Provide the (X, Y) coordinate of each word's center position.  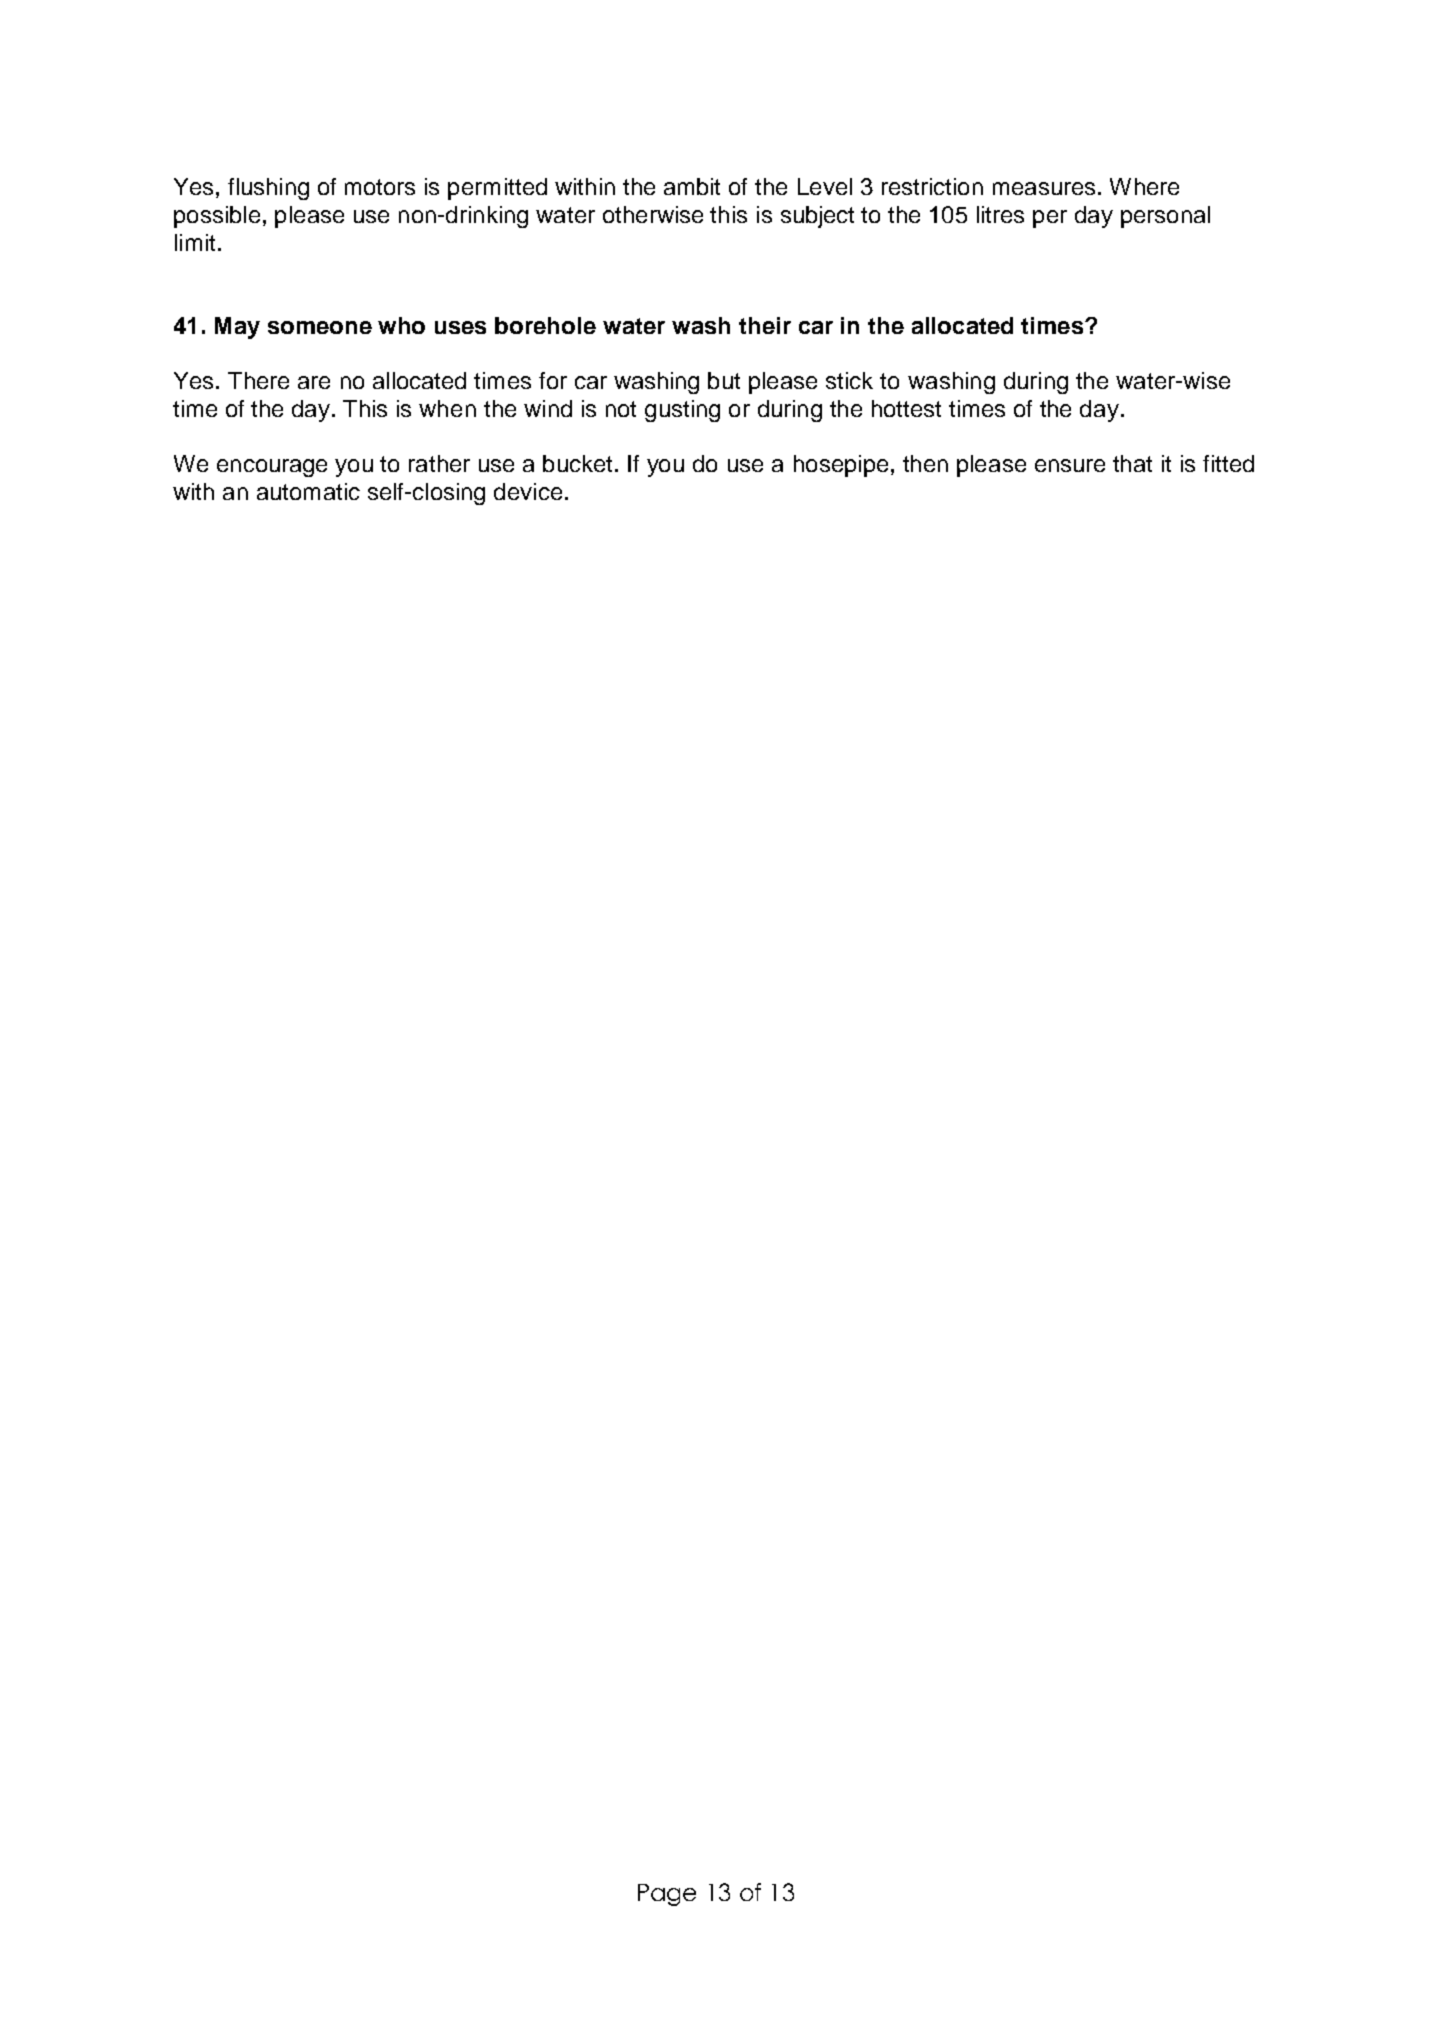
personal (1165, 217)
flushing (268, 189)
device (528, 491)
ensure (1070, 465)
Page (667, 1895)
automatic (308, 491)
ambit (692, 186)
